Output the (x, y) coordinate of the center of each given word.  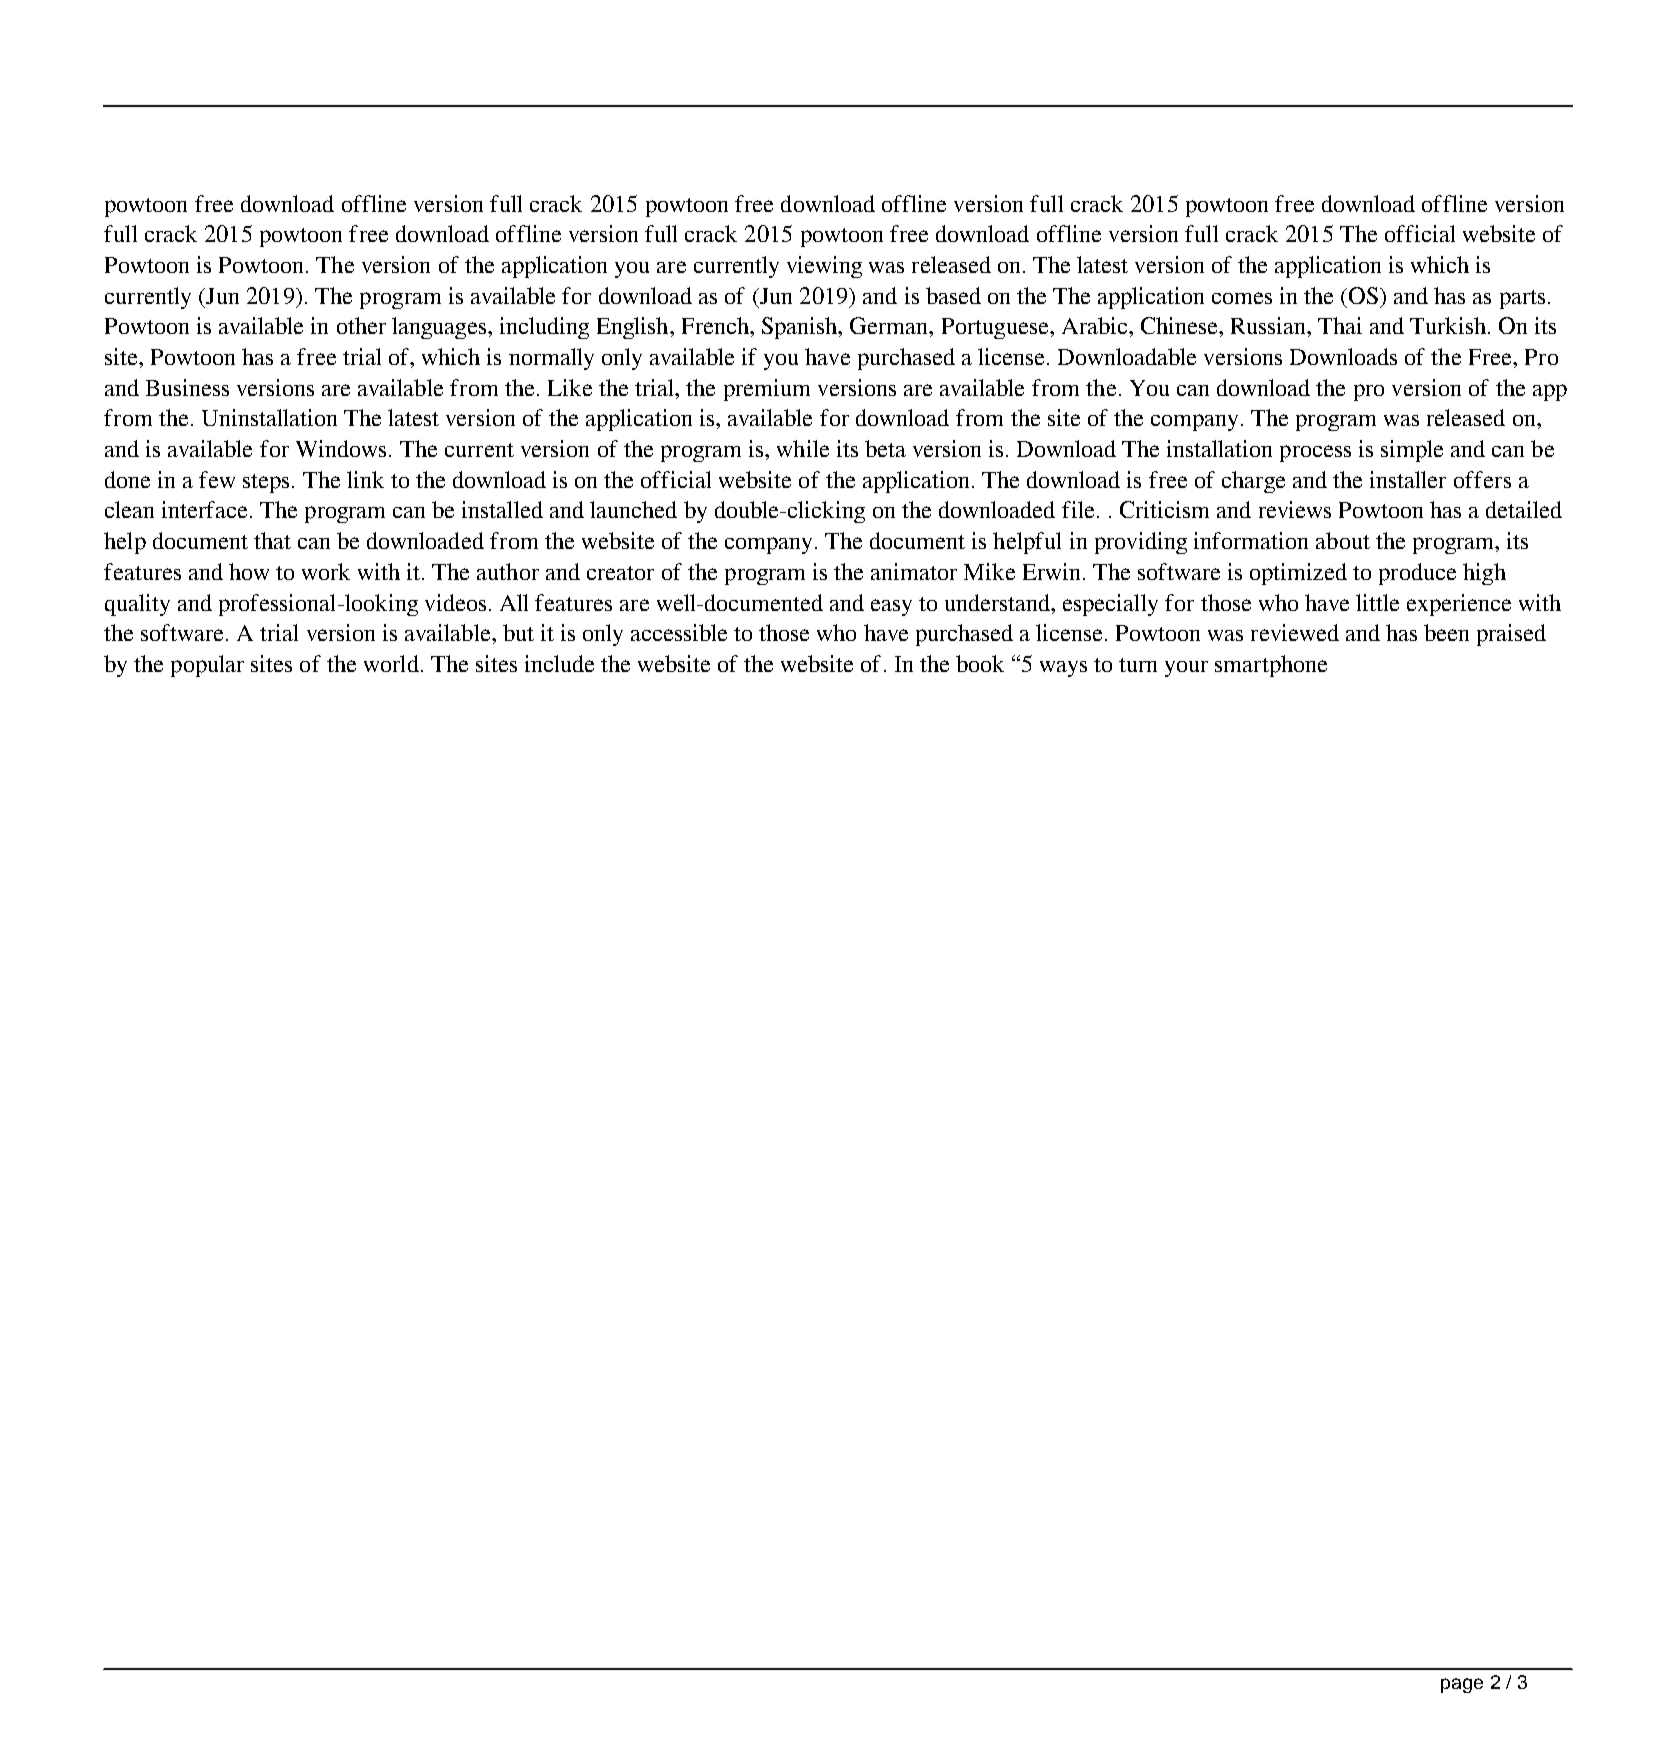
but (518, 632)
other (361, 325)
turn (1138, 665)
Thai (1340, 325)
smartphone (1271, 666)
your (1186, 669)
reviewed (1295, 632)
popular (207, 666)
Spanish (801, 328)
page (1462, 1685)
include (559, 663)
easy (891, 607)
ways (1063, 669)
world (391, 663)
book (980, 663)
